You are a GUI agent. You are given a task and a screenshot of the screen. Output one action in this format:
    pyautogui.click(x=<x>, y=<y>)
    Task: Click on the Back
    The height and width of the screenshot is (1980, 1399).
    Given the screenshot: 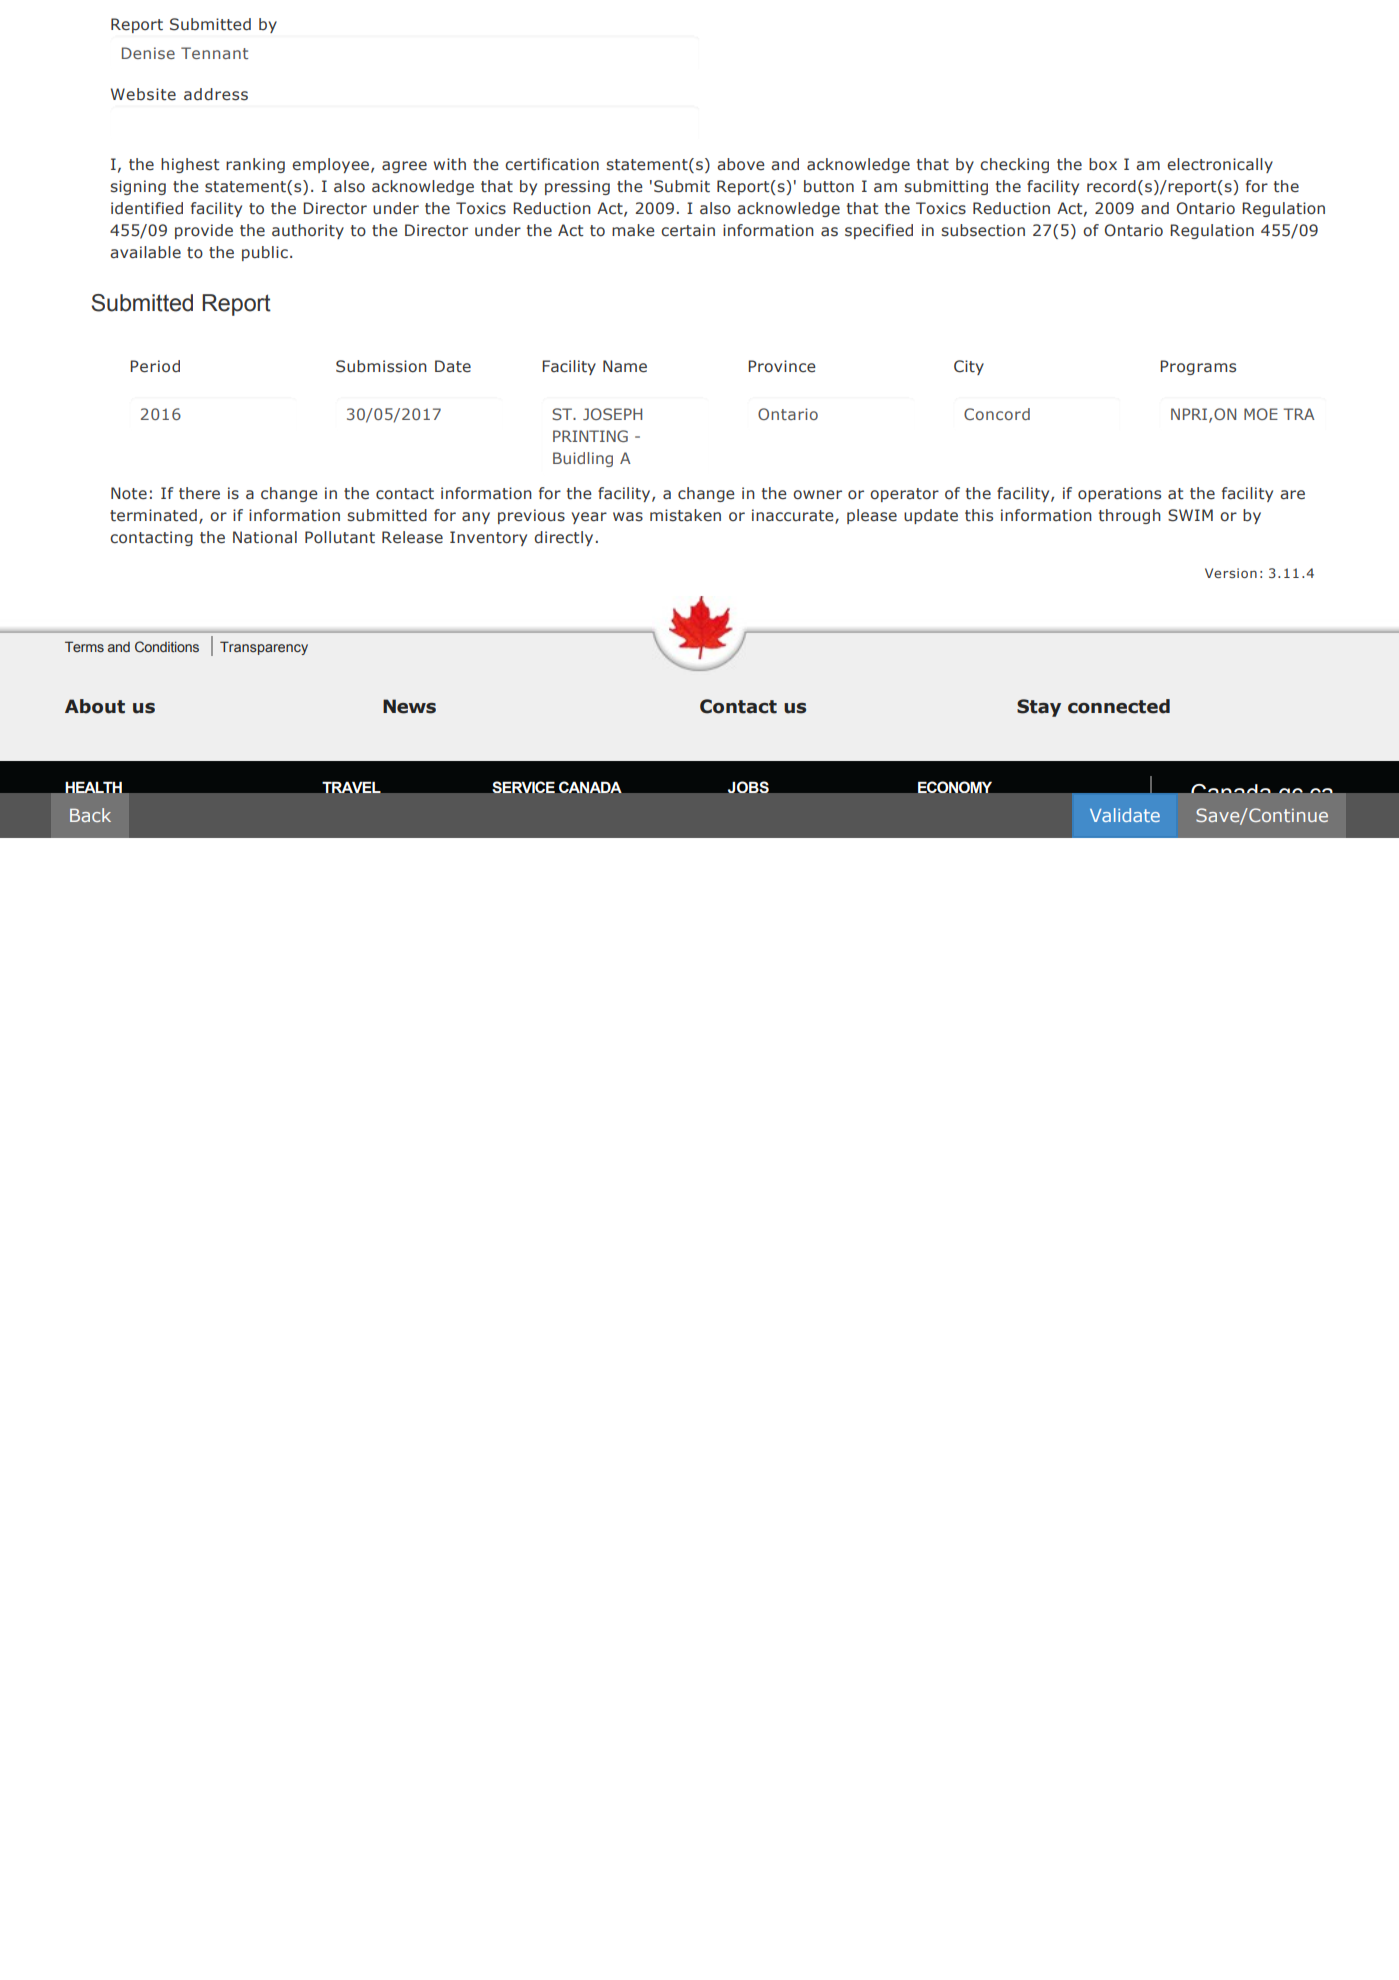 What is the action you would take?
    pyautogui.click(x=90, y=815)
